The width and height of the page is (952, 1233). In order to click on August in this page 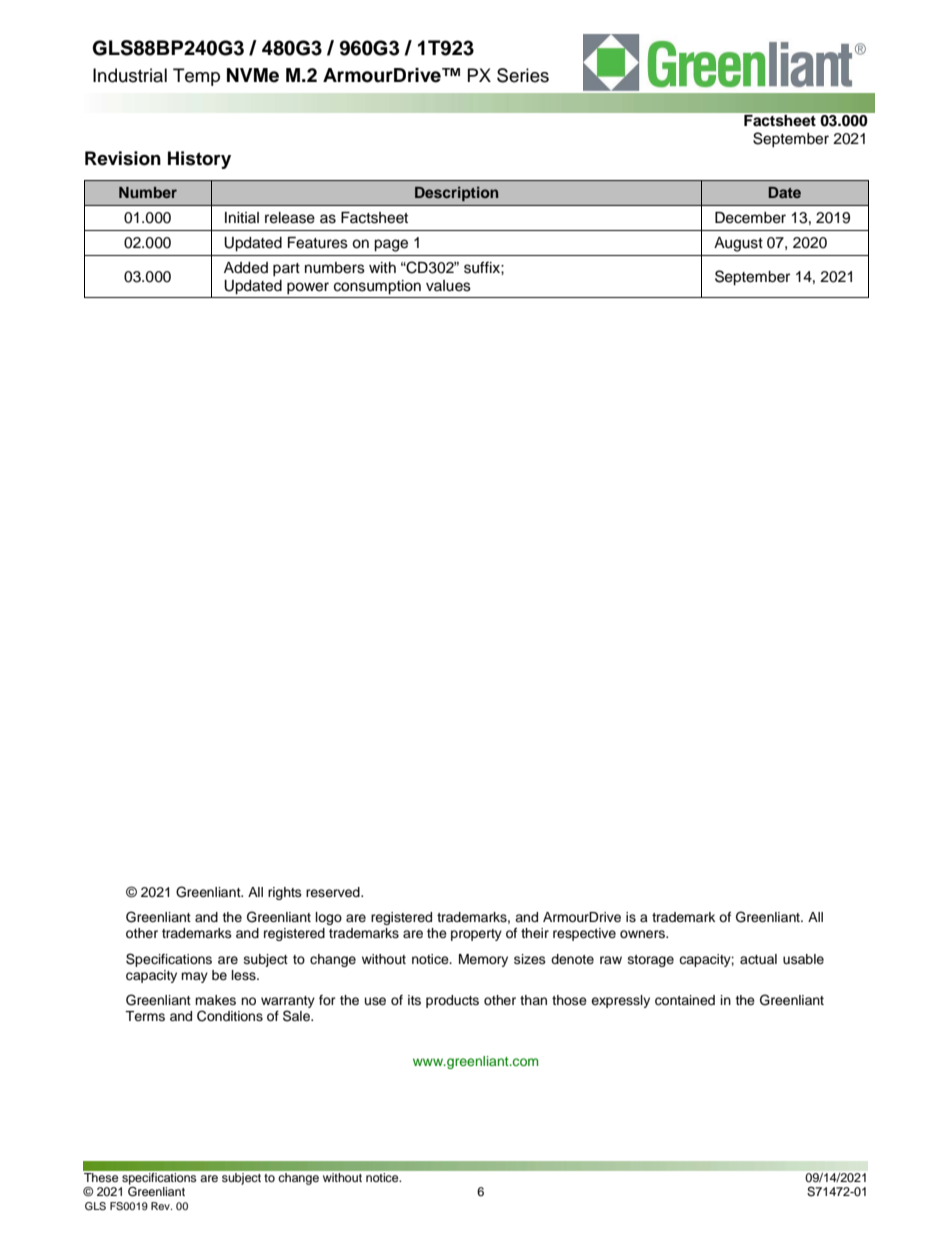, I will do `click(738, 244)`.
